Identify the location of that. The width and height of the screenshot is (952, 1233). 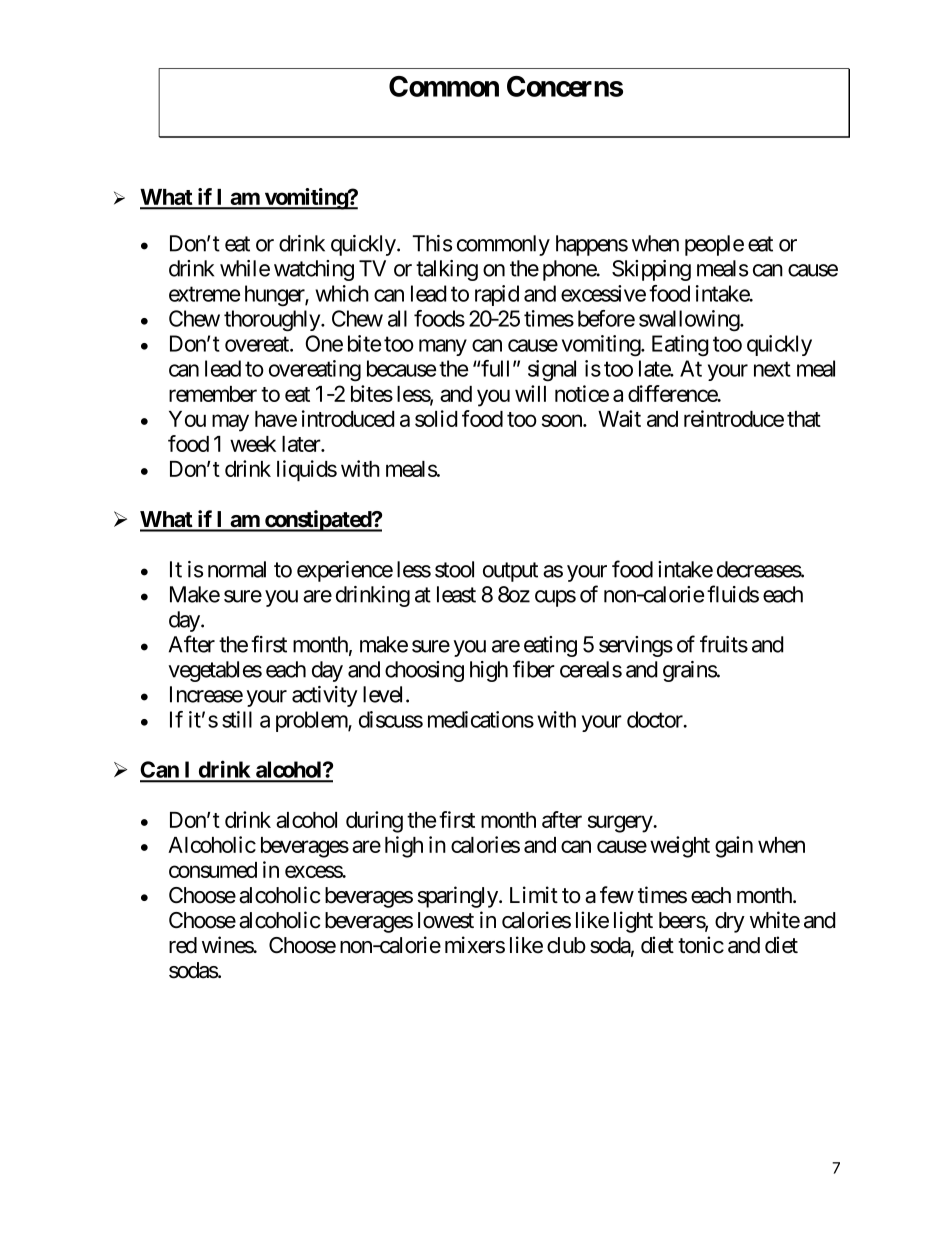
(804, 419).
